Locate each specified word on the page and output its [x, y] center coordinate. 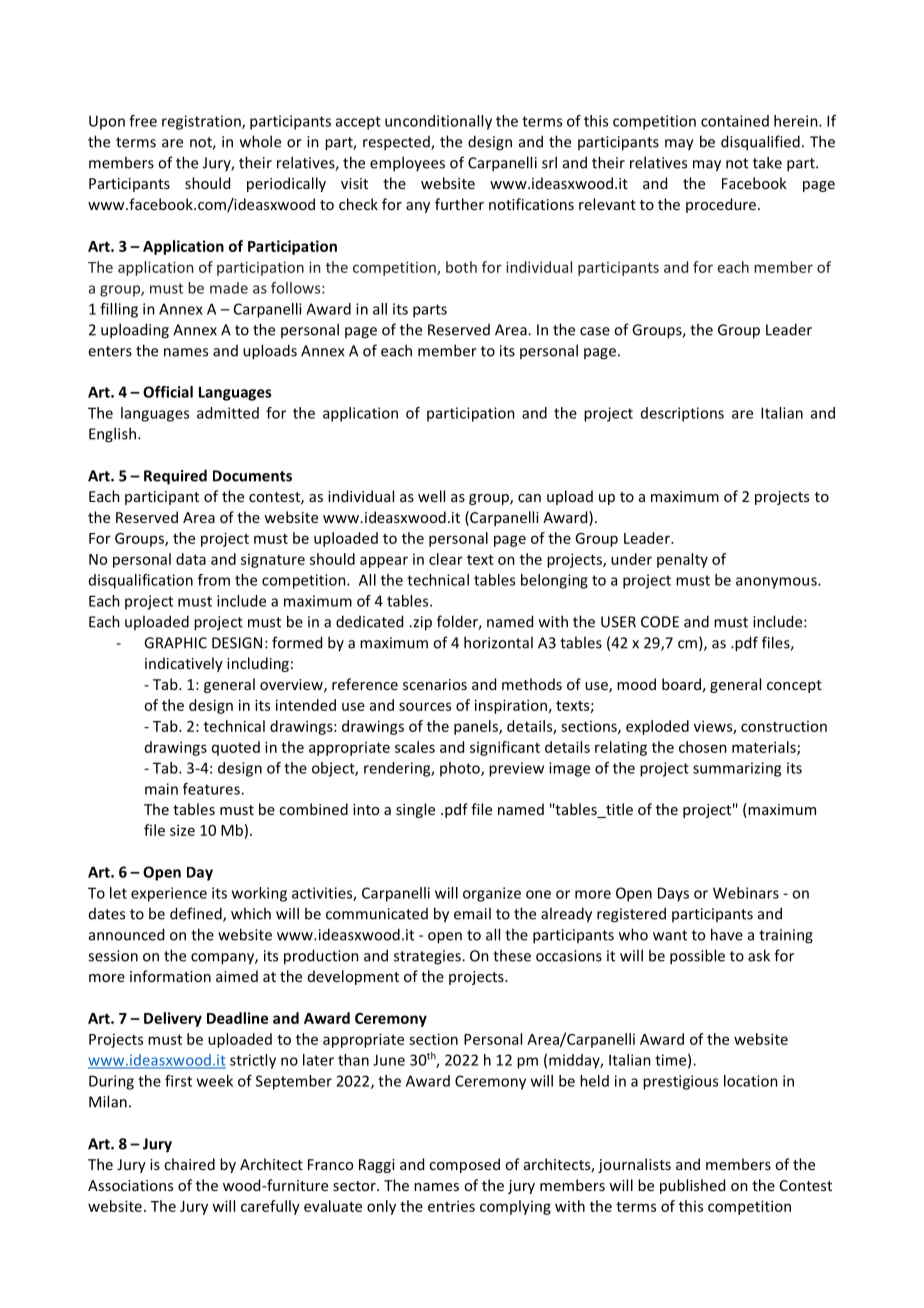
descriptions [682, 414]
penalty [682, 560]
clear [446, 559]
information [170, 976]
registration [202, 122]
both [461, 267]
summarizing [737, 769]
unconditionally [438, 122]
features [212, 789]
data [191, 559]
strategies [428, 957]
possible [697, 957]
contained [735, 121]
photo [461, 769]
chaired [189, 1164]
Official [168, 392]
